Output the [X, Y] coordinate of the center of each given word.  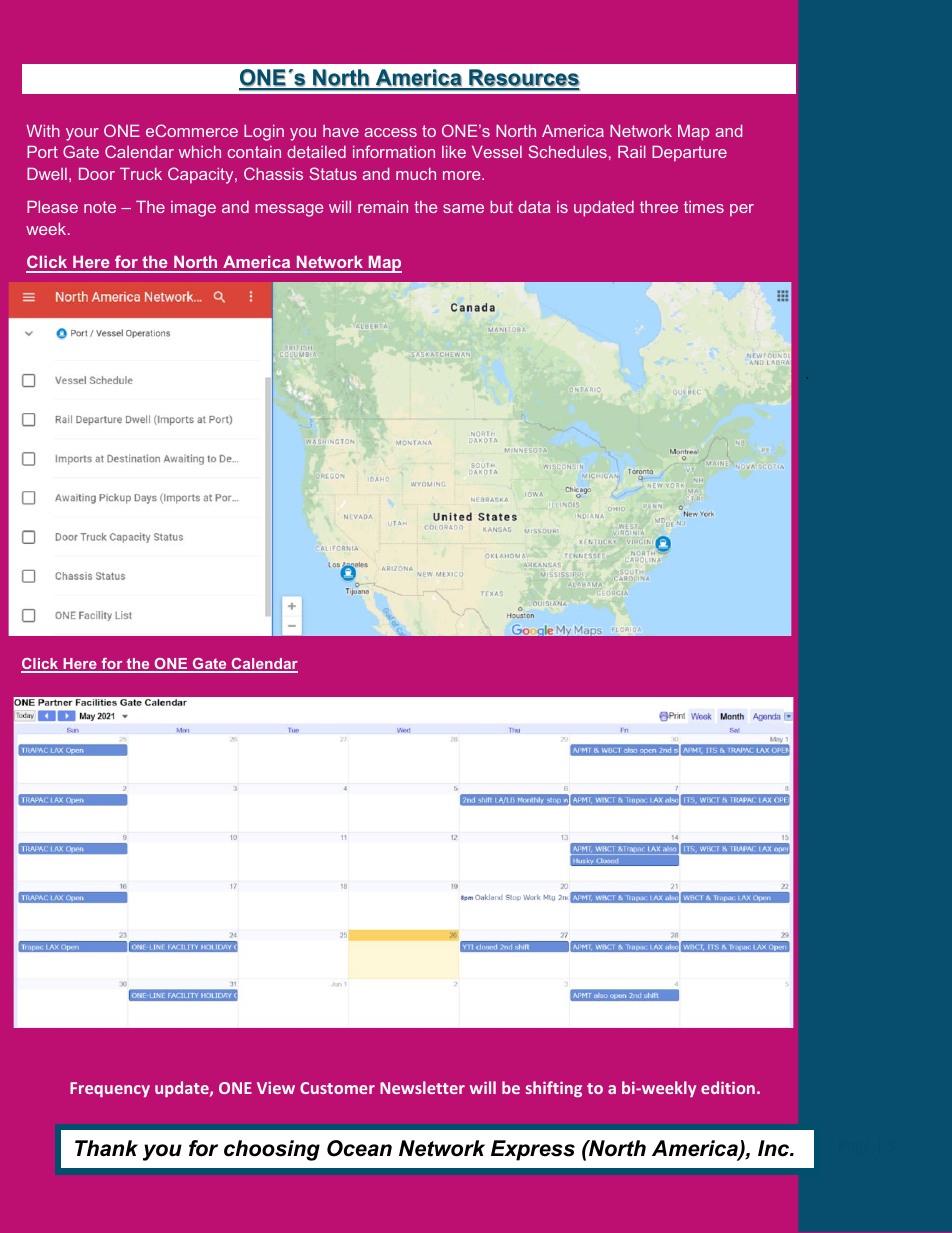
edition [728, 1087]
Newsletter [422, 1087]
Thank [106, 1148]
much [416, 174]
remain [383, 207]
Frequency [110, 1089]
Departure [689, 154]
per [742, 210]
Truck [141, 174]
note [100, 207]
